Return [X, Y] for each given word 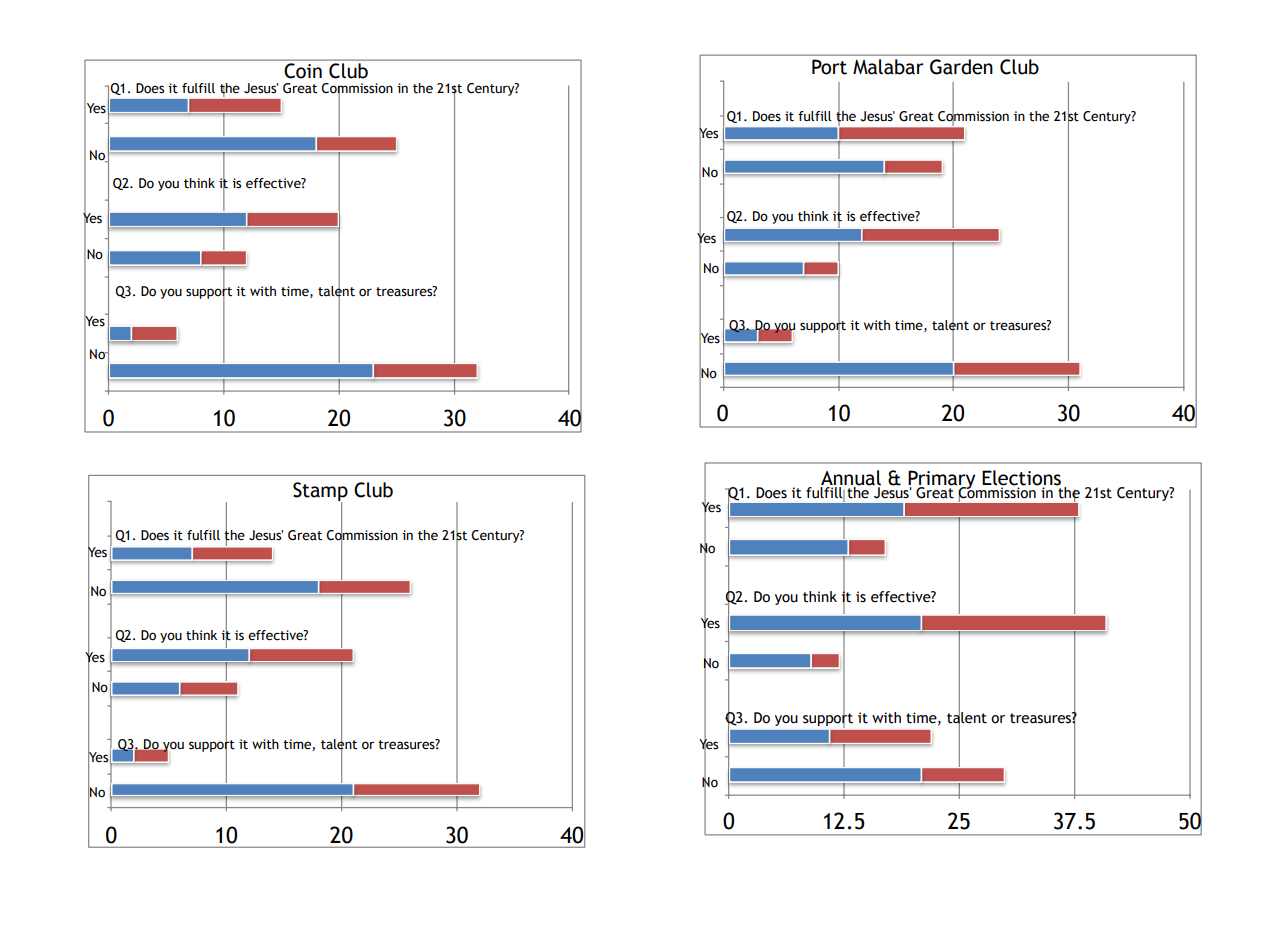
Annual [851, 478]
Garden [961, 67]
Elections [1021, 478]
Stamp [320, 493]
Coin [303, 71]
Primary [942, 480]
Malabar [888, 67]
